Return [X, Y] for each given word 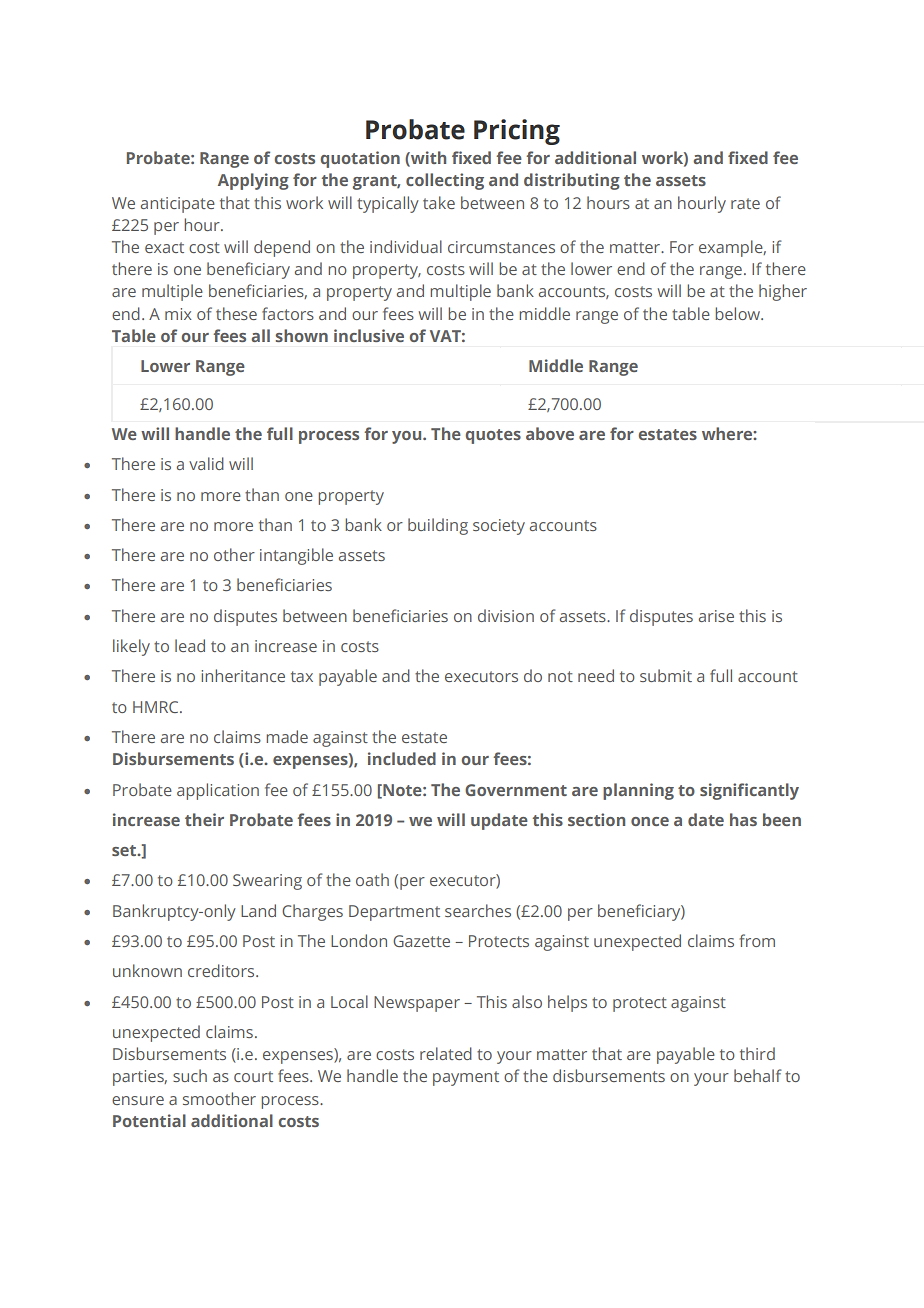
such [190, 1075]
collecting [445, 181]
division [506, 615]
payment [466, 1078]
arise [716, 616]
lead [190, 645]
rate [745, 203]
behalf [757, 1075]
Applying [253, 181]
